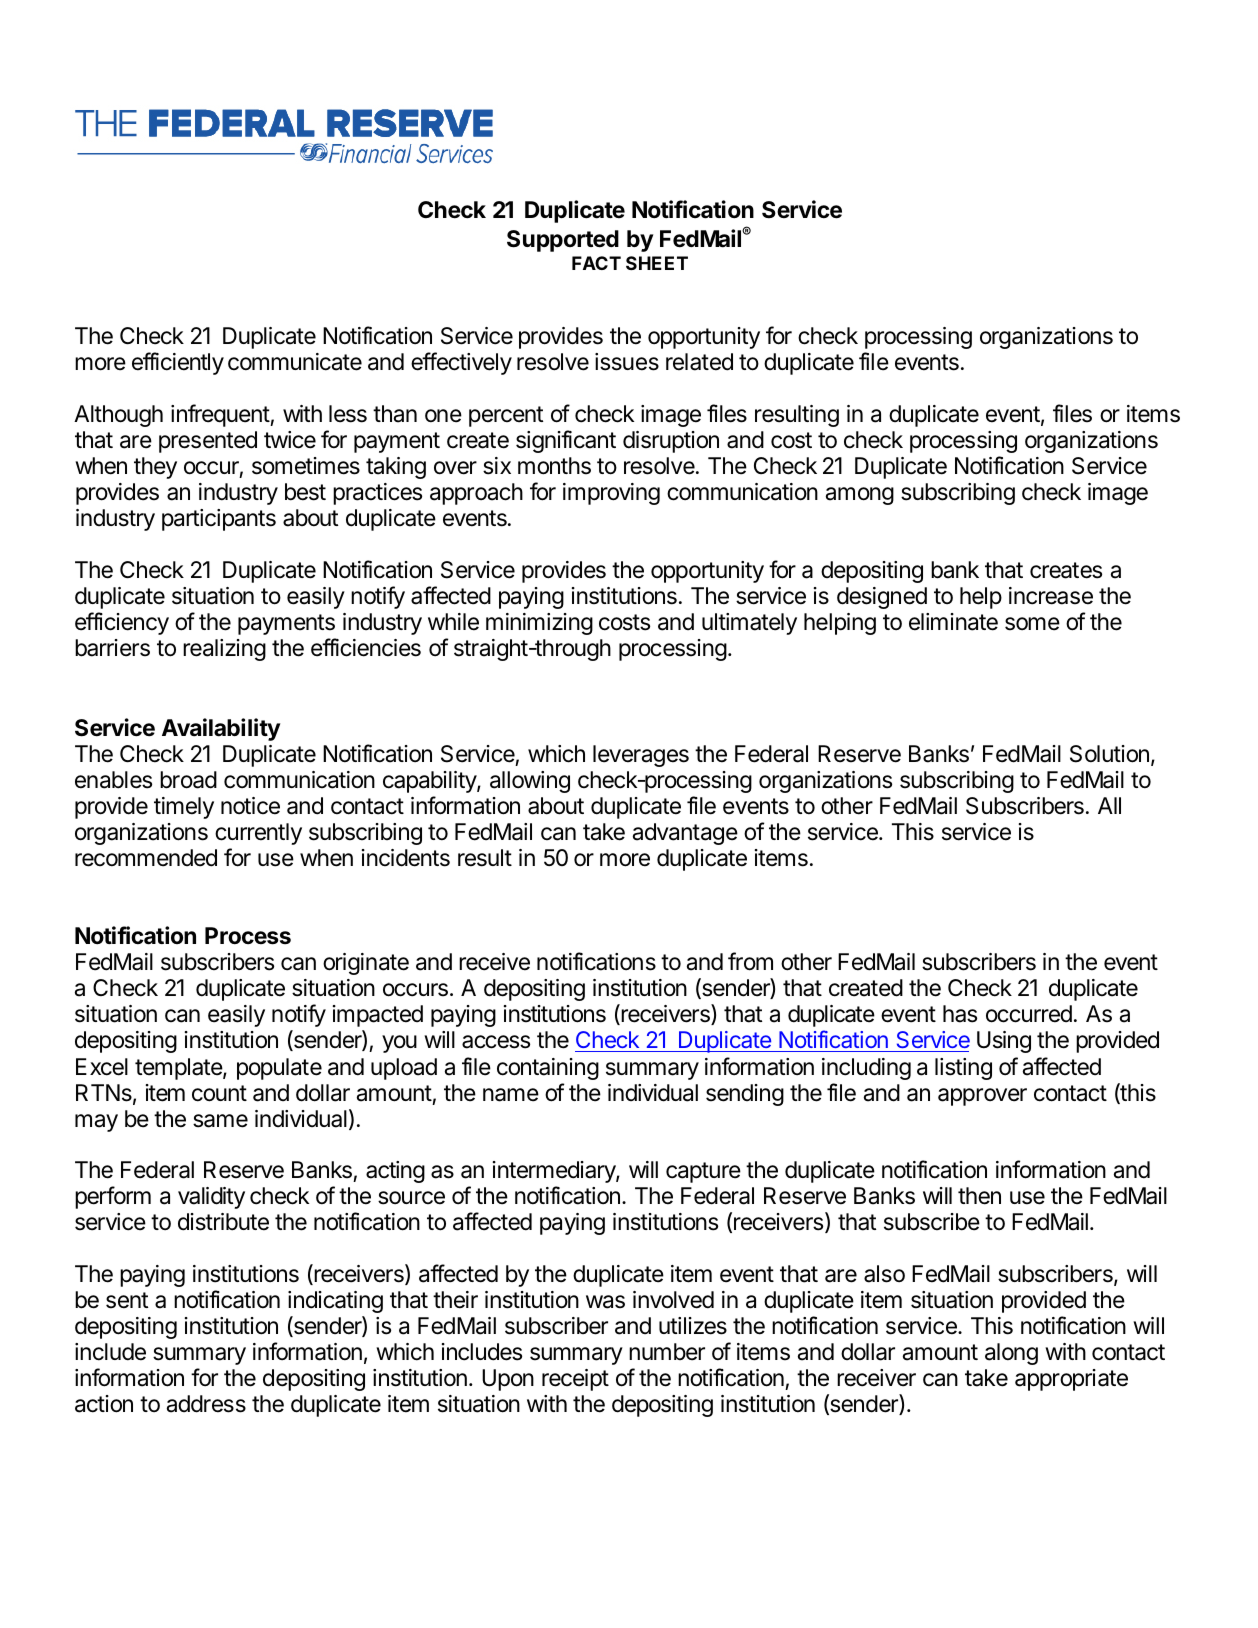 This screenshot has width=1258, height=1628. I want to click on address, so click(206, 1404).
